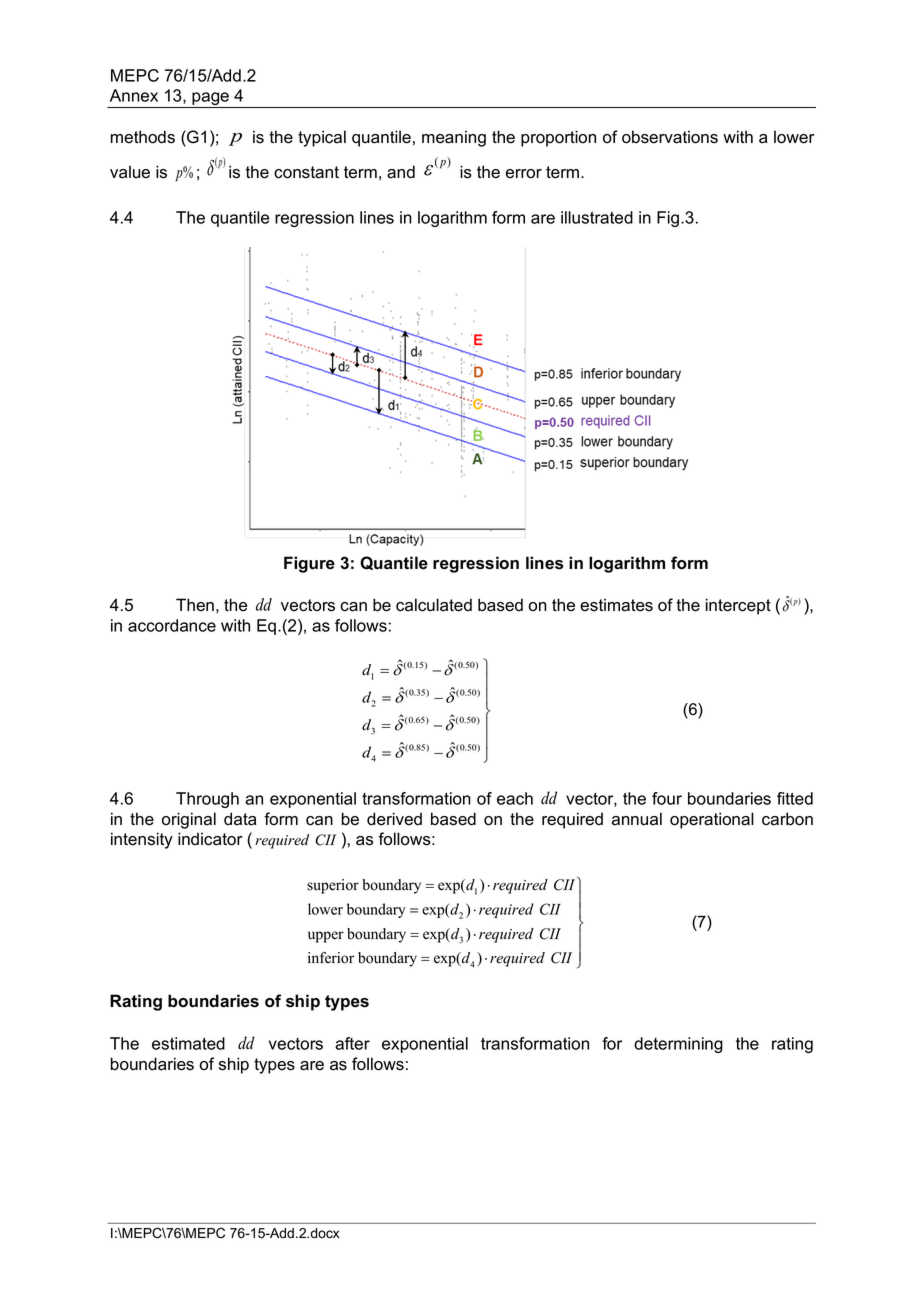 The width and height of the screenshot is (924, 1307). Describe the element at coordinates (352, 1043) in the screenshot. I see `after` at that location.
